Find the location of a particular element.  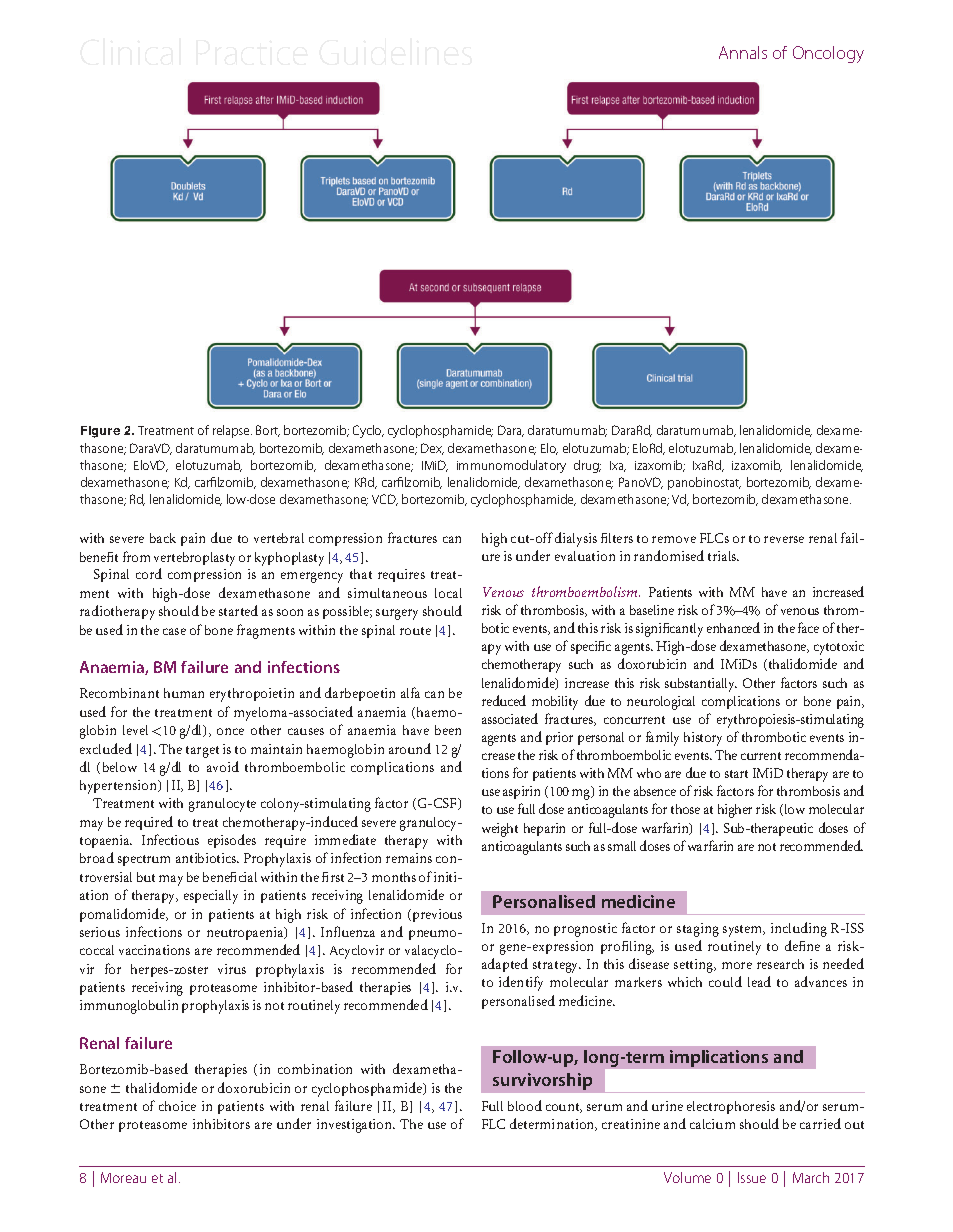

reverse is located at coordinates (784, 539).
